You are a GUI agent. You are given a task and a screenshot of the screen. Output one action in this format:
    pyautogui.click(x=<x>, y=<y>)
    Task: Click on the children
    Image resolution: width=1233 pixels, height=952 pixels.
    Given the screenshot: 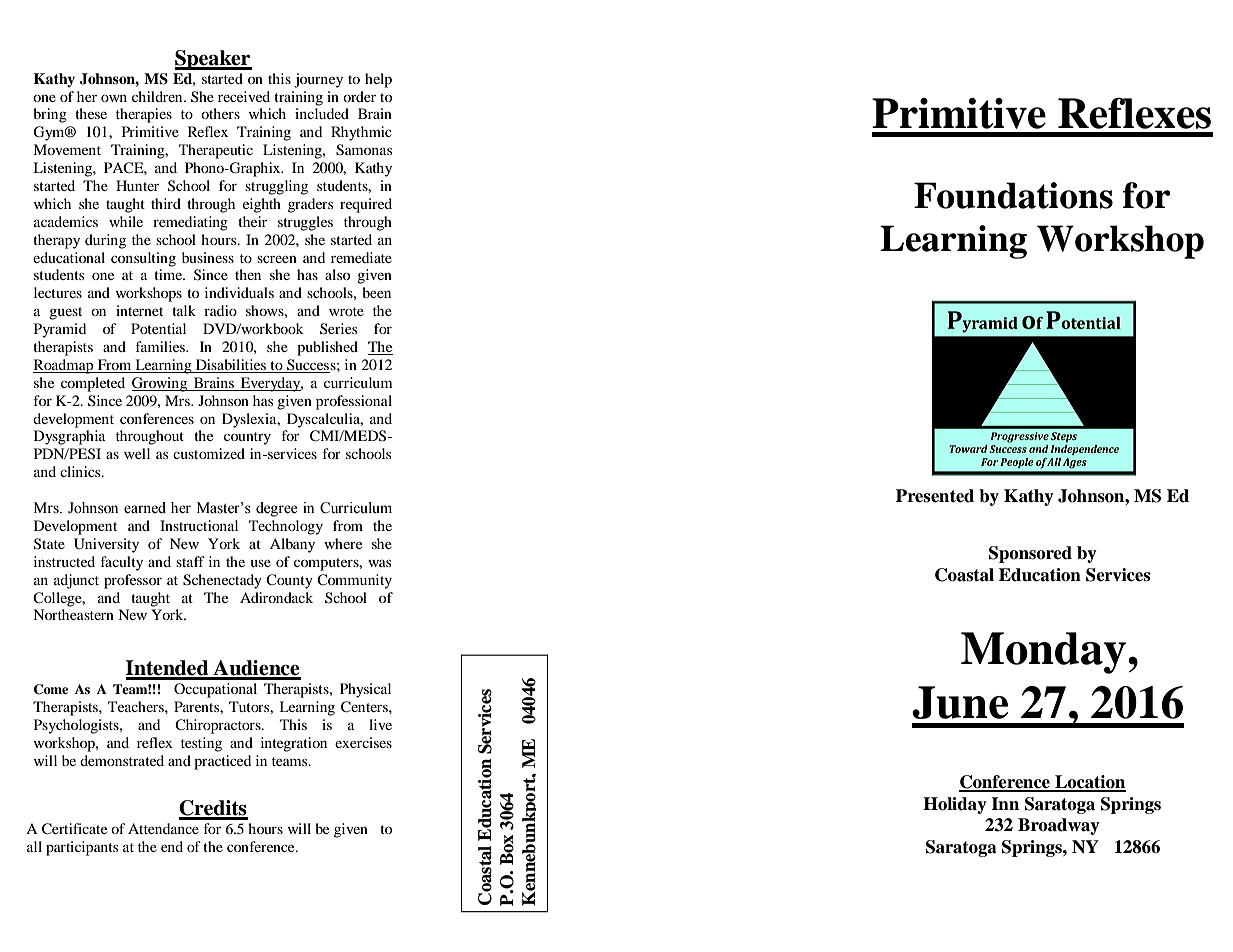 What is the action you would take?
    pyautogui.click(x=158, y=96)
